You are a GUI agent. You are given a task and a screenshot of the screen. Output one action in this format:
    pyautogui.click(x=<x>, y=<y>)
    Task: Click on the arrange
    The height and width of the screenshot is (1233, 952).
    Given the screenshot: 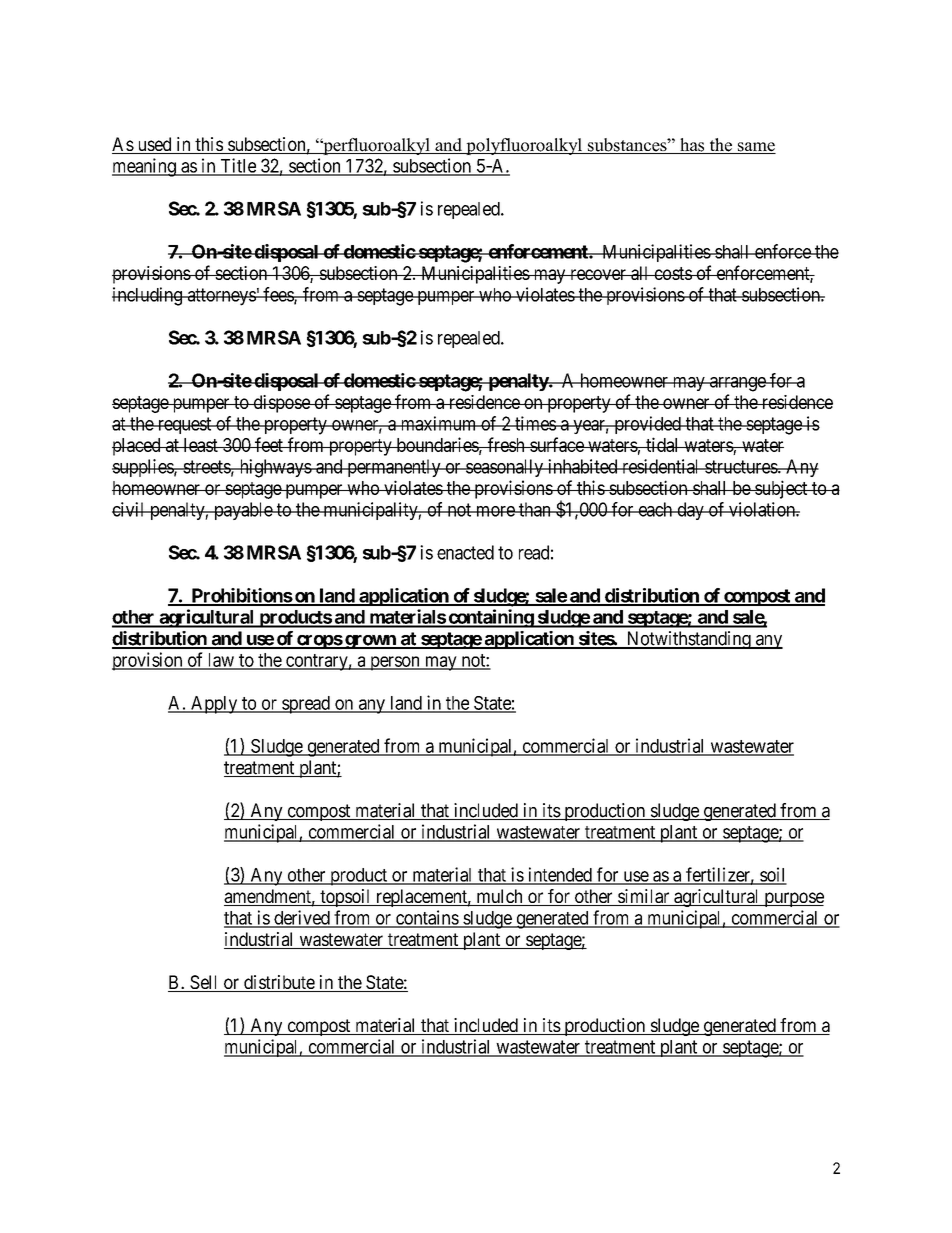 What is the action you would take?
    pyautogui.click(x=737, y=384)
